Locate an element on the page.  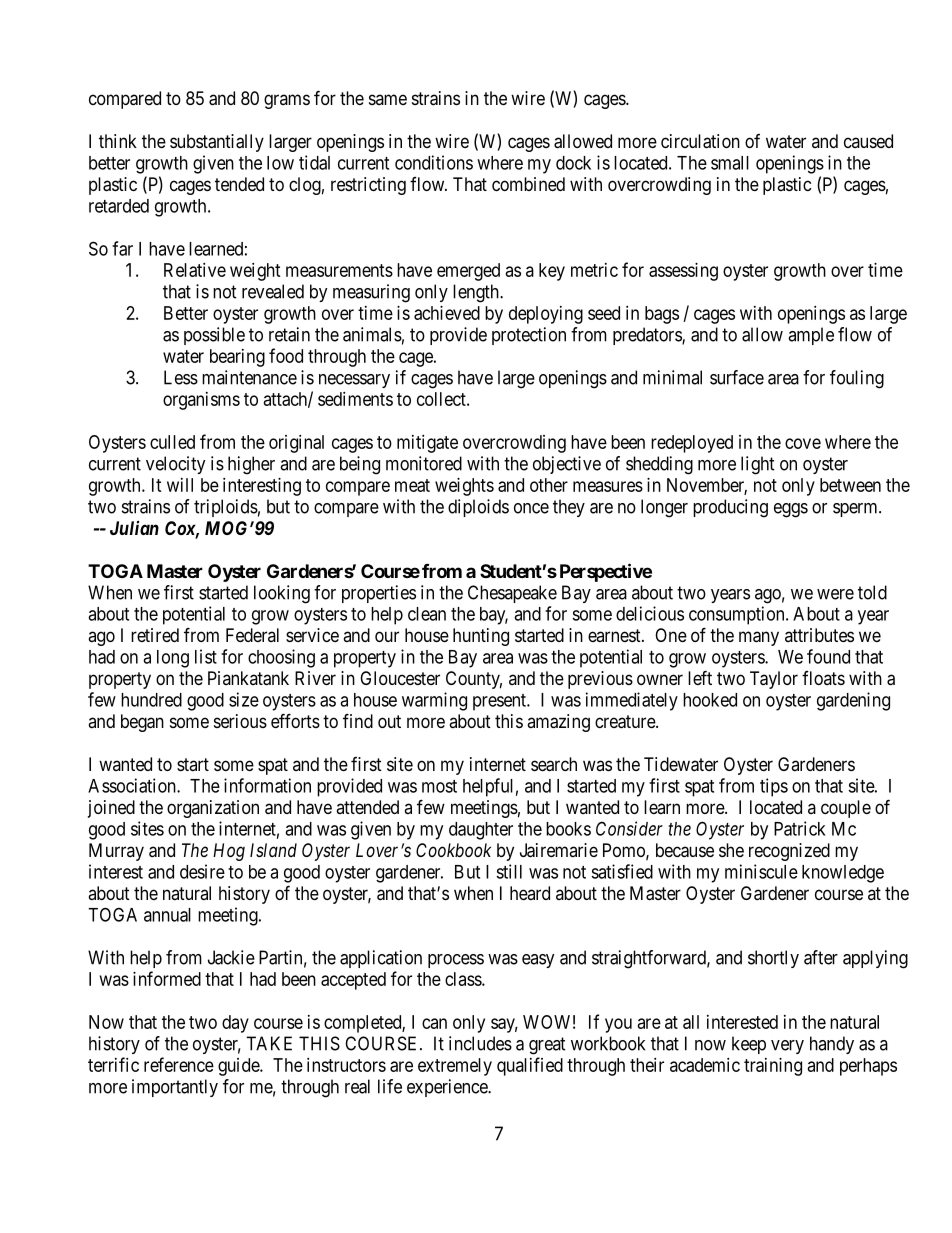
substantially is located at coordinates (217, 143).
